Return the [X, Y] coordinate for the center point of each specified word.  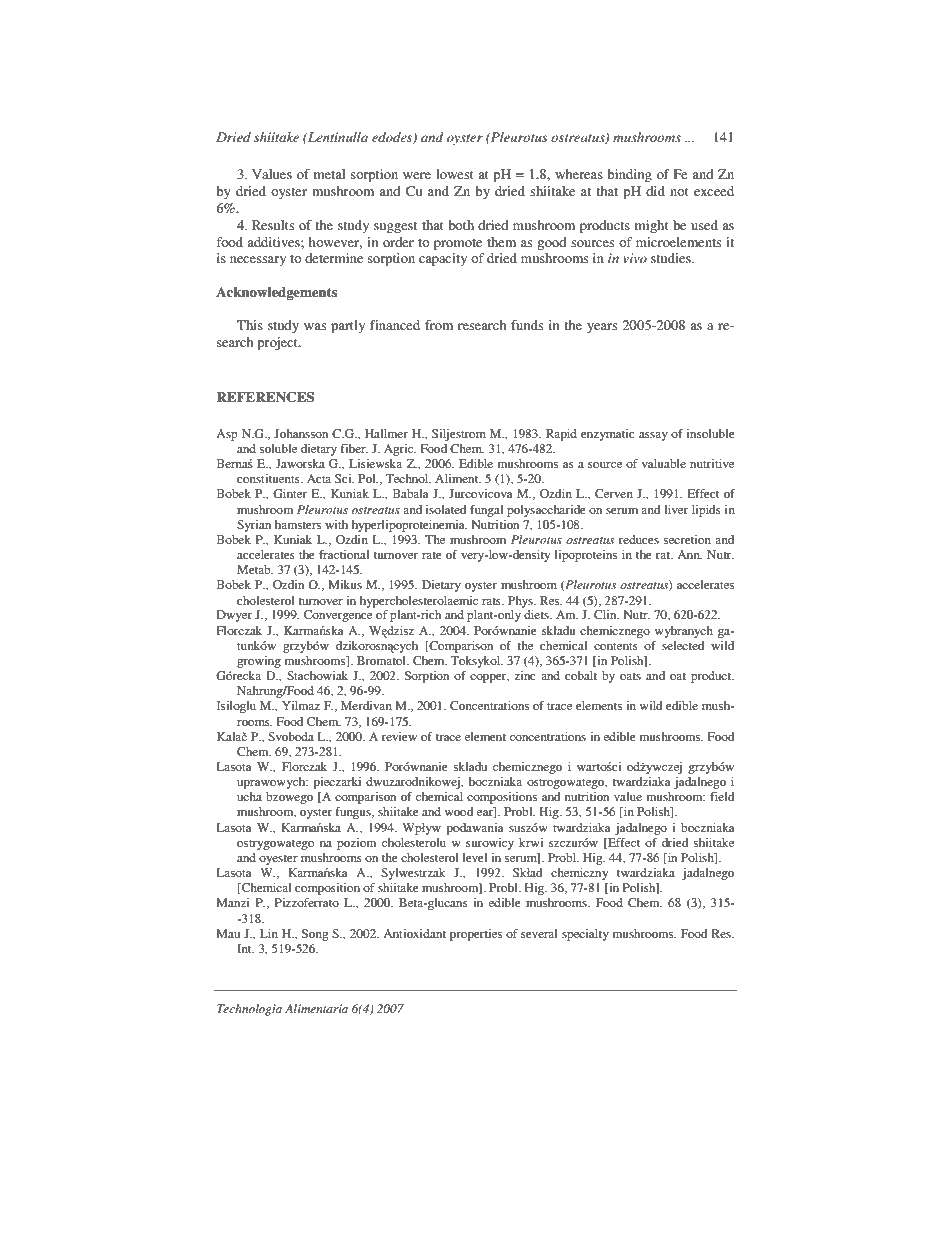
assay [653, 436]
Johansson [301, 433]
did [655, 191]
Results [273, 225]
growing [259, 662]
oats [630, 676]
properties [476, 935]
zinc [525, 675]
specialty [585, 935]
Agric [400, 450]
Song [315, 935]
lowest [455, 174]
